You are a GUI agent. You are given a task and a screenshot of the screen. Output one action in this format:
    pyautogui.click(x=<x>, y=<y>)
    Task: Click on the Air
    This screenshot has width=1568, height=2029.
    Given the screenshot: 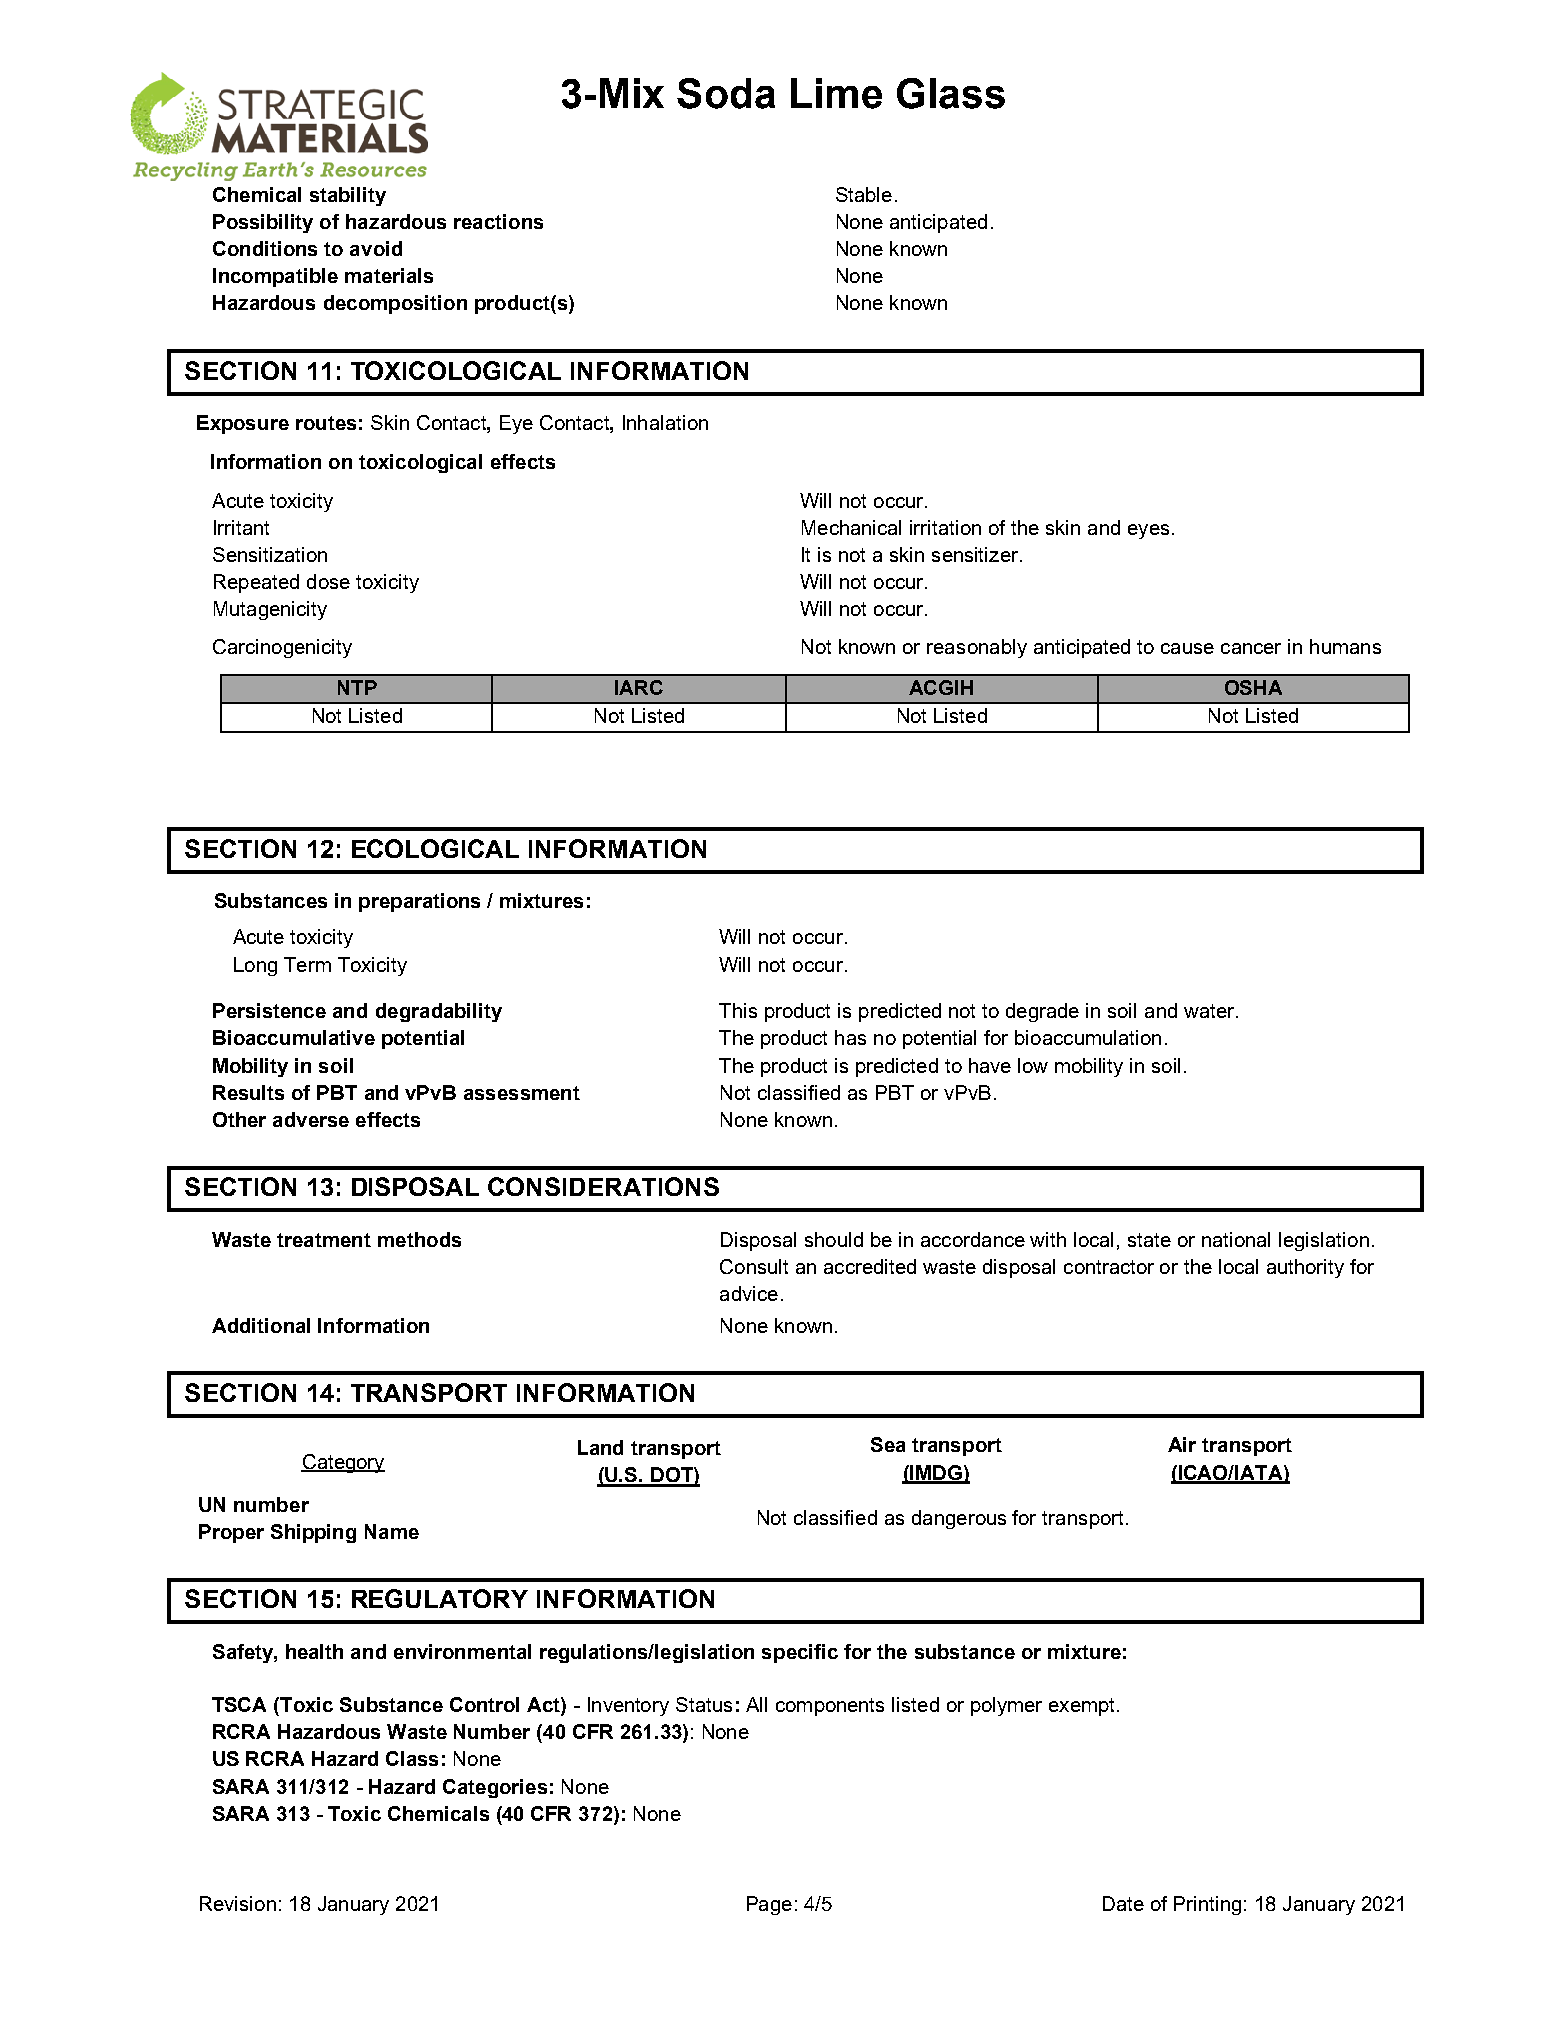 What is the action you would take?
    pyautogui.click(x=1182, y=1444)
